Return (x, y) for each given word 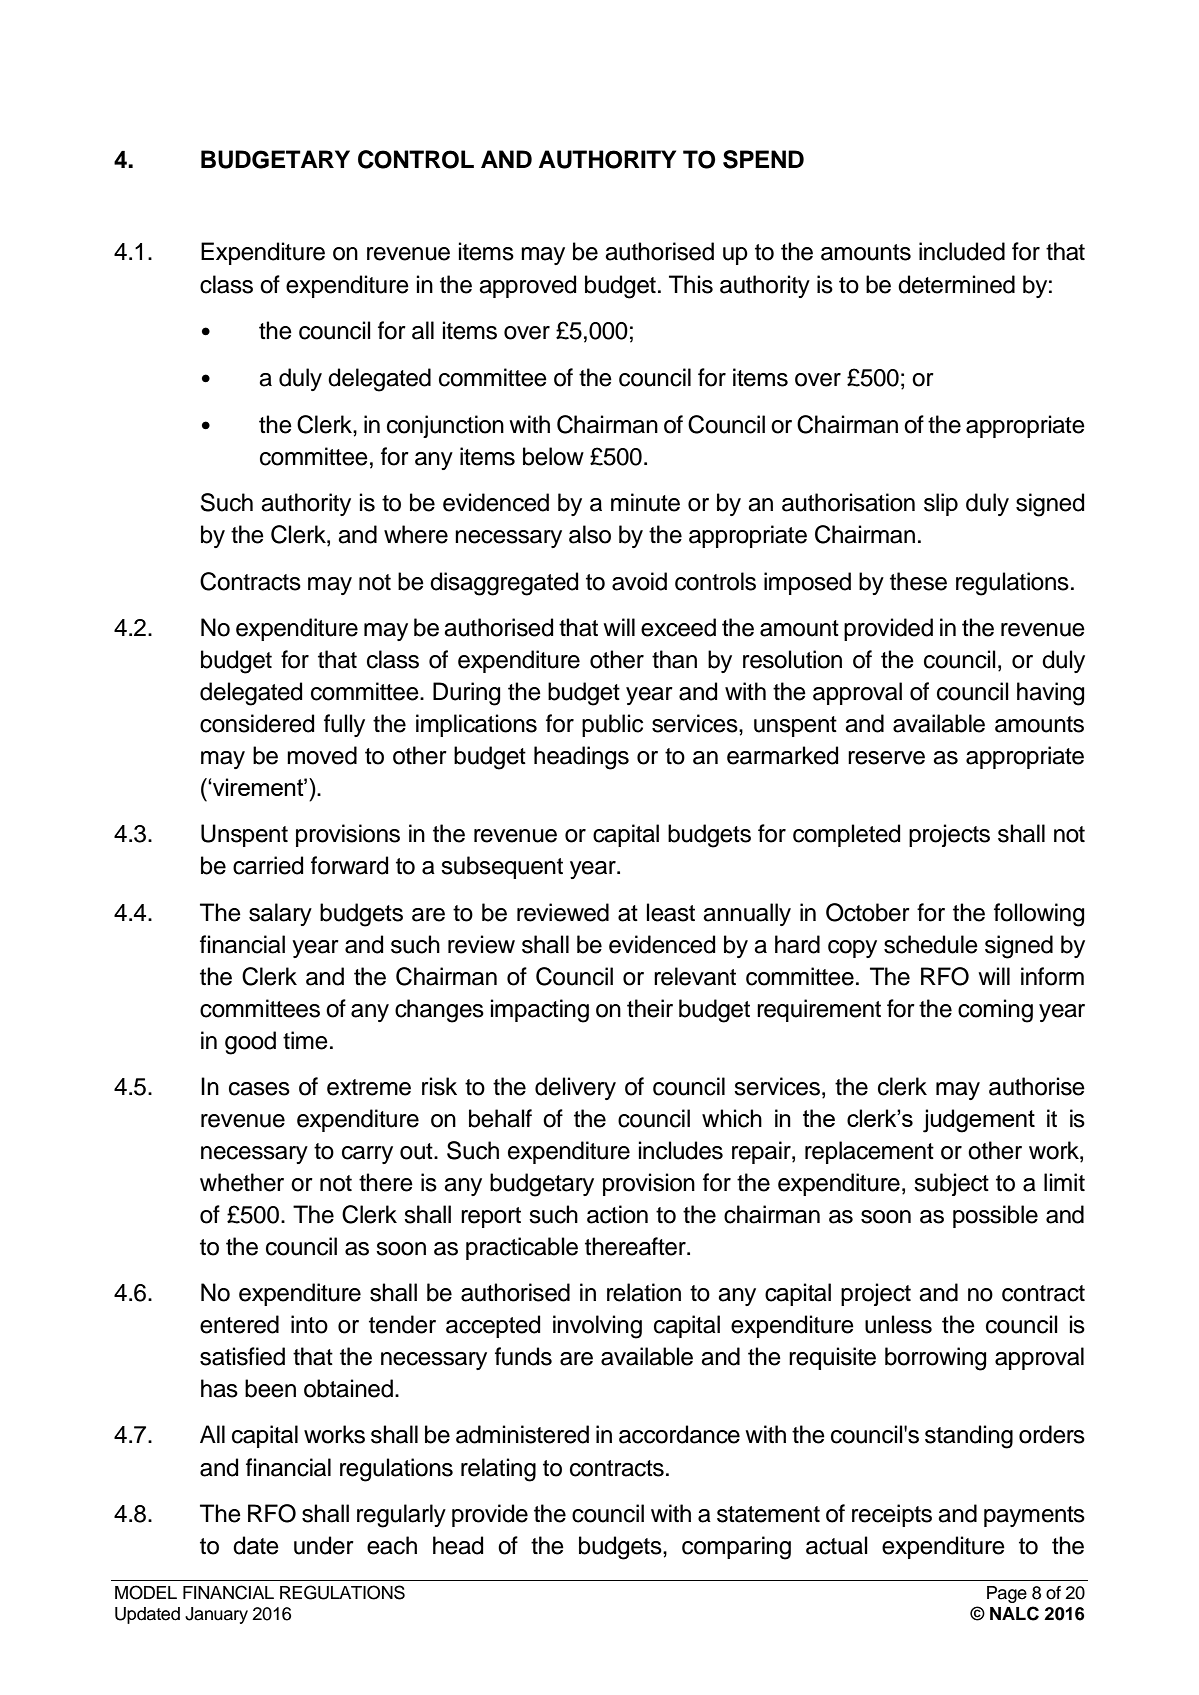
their (650, 1008)
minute (645, 502)
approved (527, 286)
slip (941, 504)
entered (239, 1324)
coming (995, 1011)
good (250, 1043)
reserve (886, 758)
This (691, 284)
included (962, 251)
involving (597, 1327)
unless (898, 1324)
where (416, 534)
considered (257, 723)
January (216, 1615)
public (612, 725)
